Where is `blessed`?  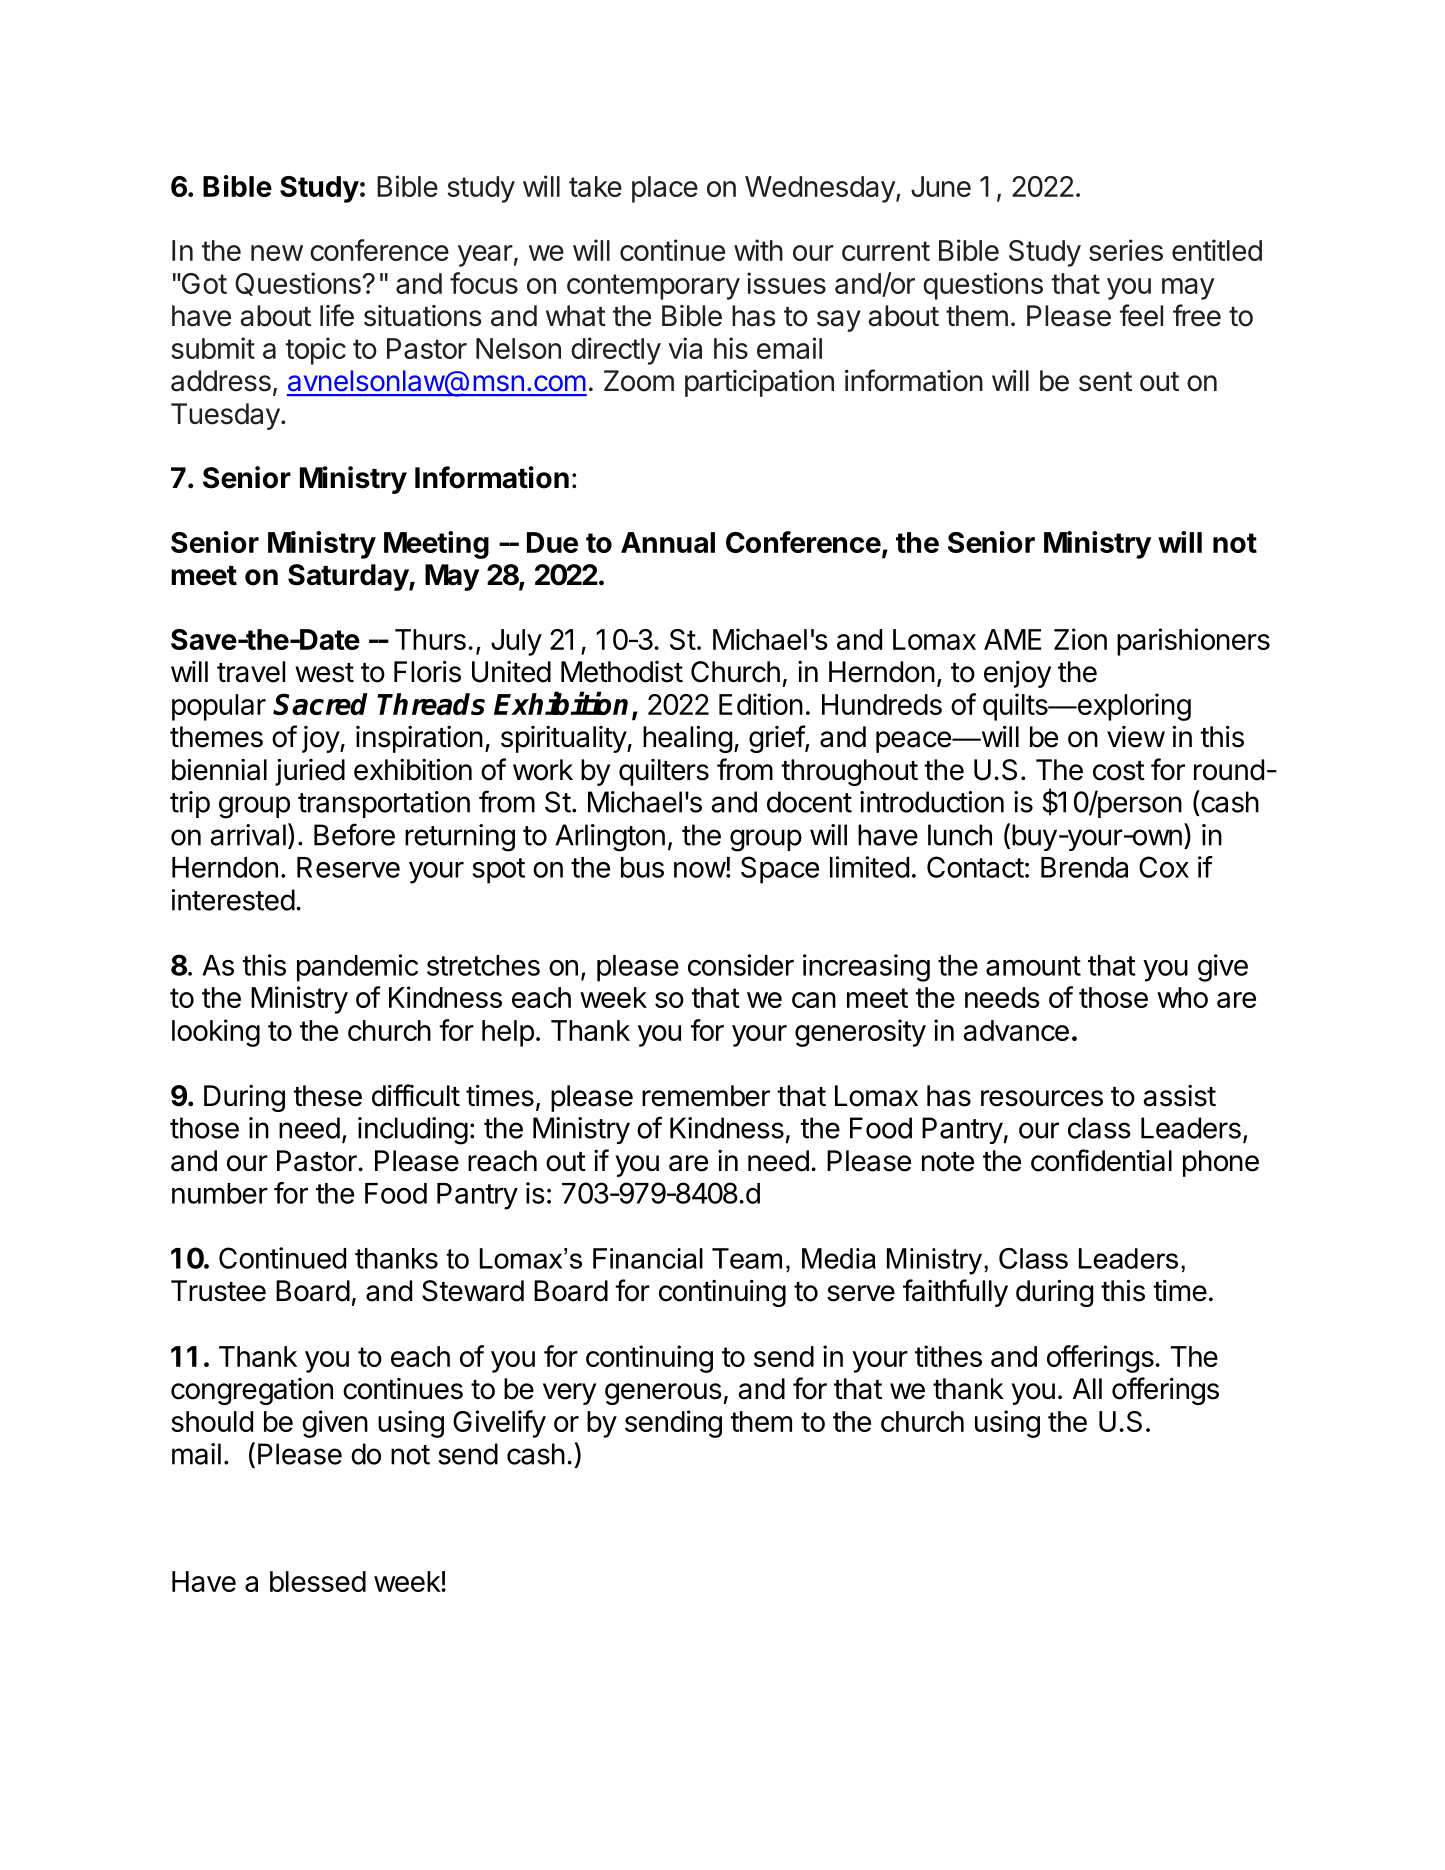 blessed is located at coordinates (318, 1581).
